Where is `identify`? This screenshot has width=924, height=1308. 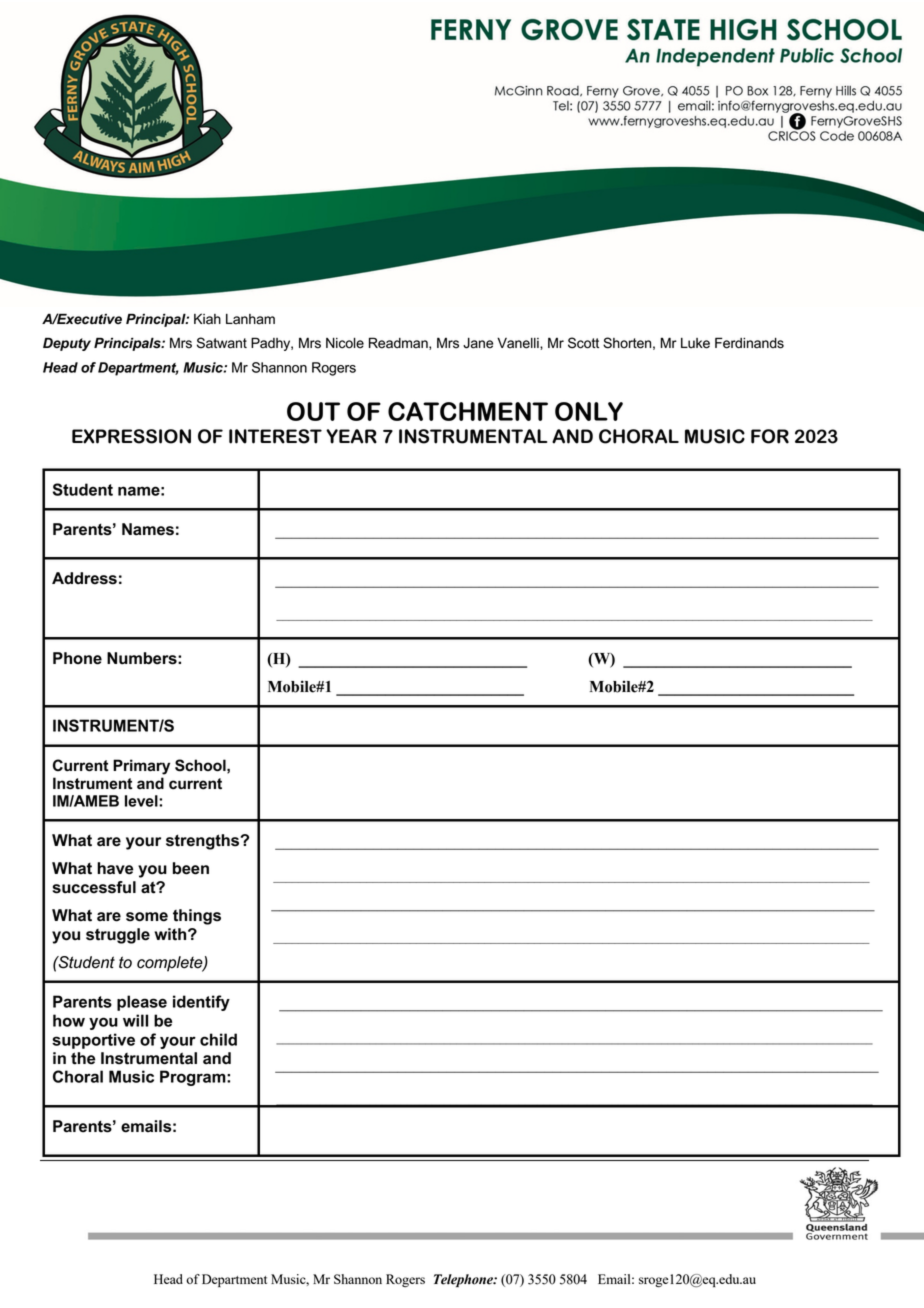
identify is located at coordinates (201, 1003).
